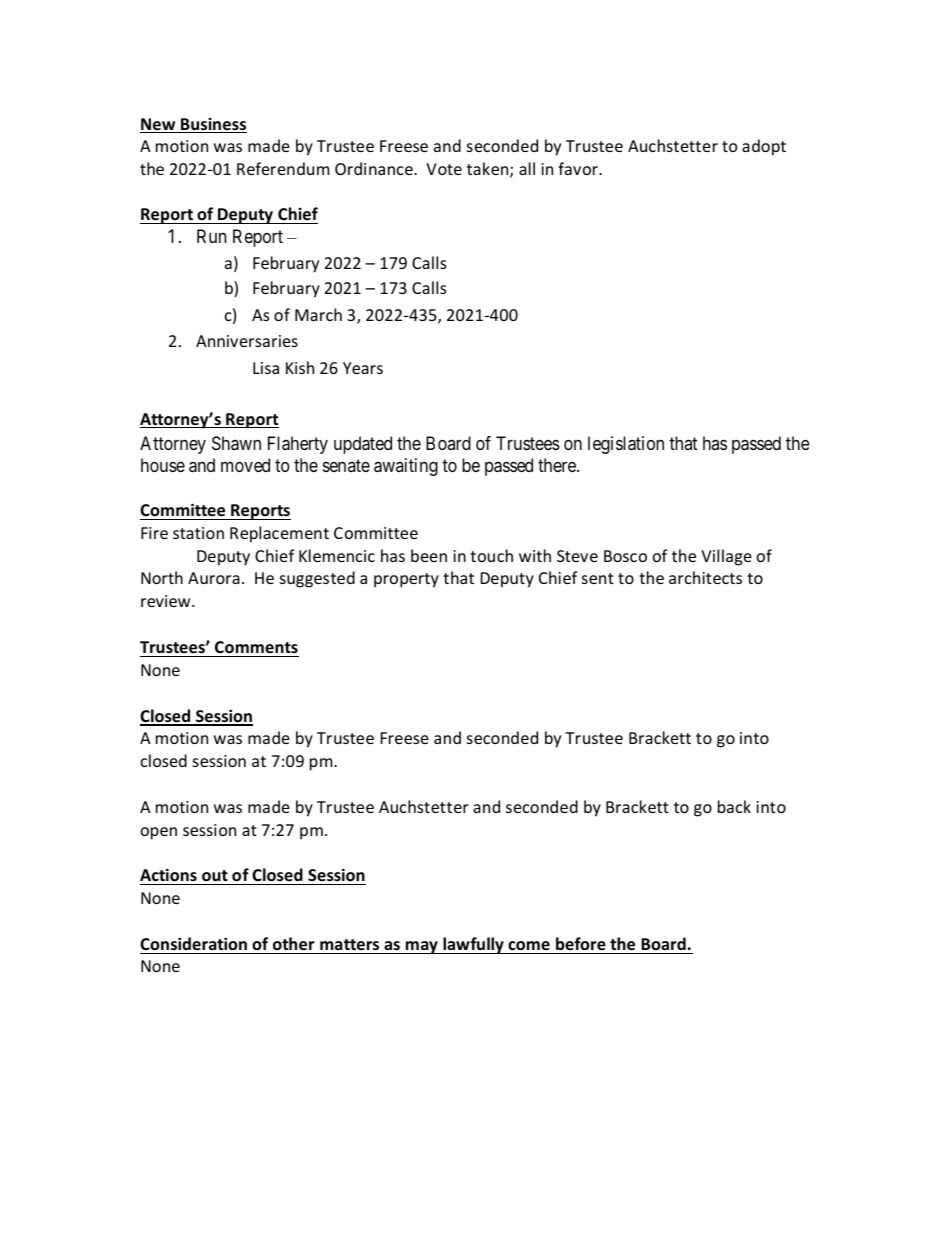 This image has width=952, height=1233. Describe the element at coordinates (213, 125) in the image. I see `Business` at that location.
